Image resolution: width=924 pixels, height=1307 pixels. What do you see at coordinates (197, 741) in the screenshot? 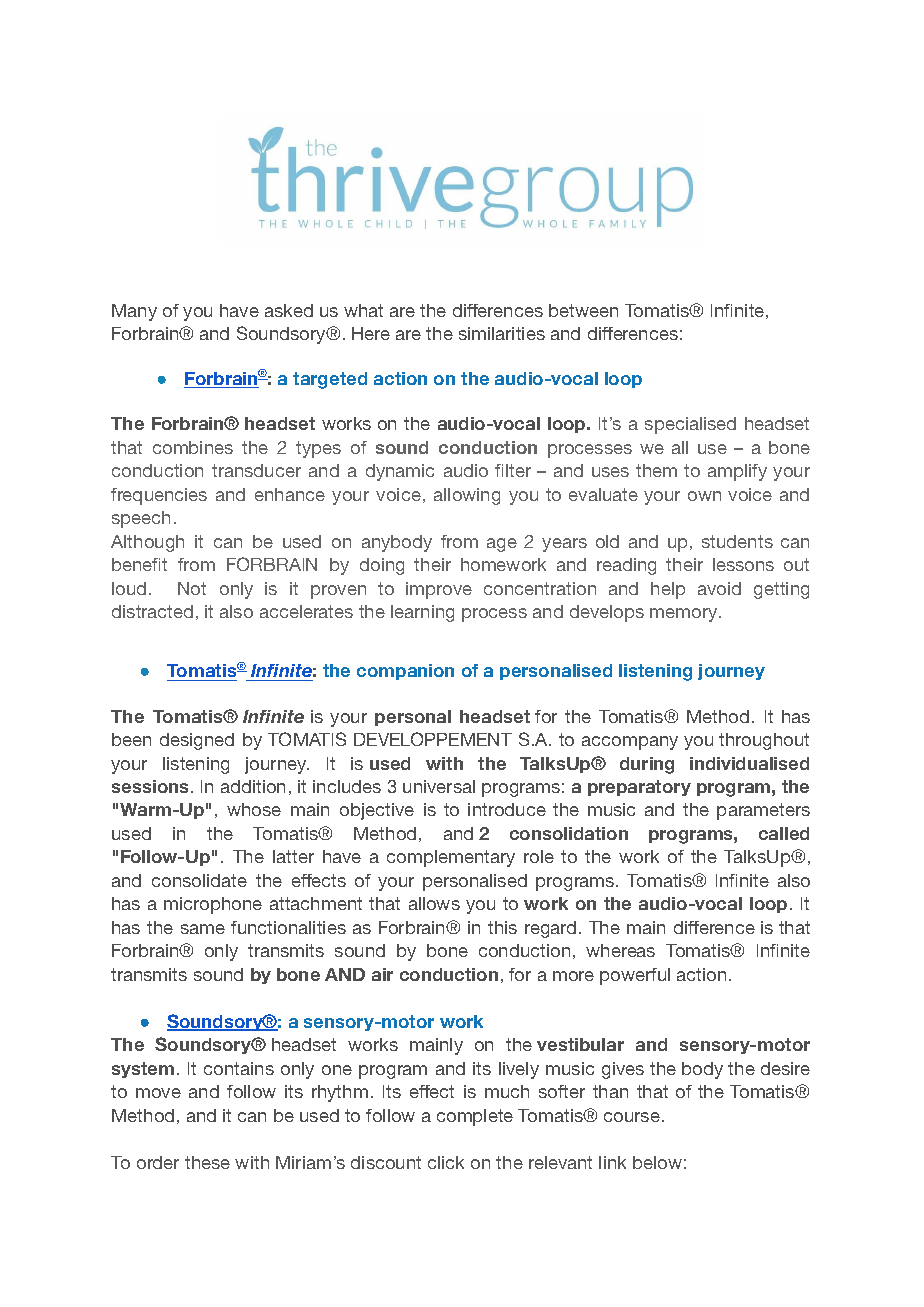
I see `designed` at bounding box center [197, 741].
